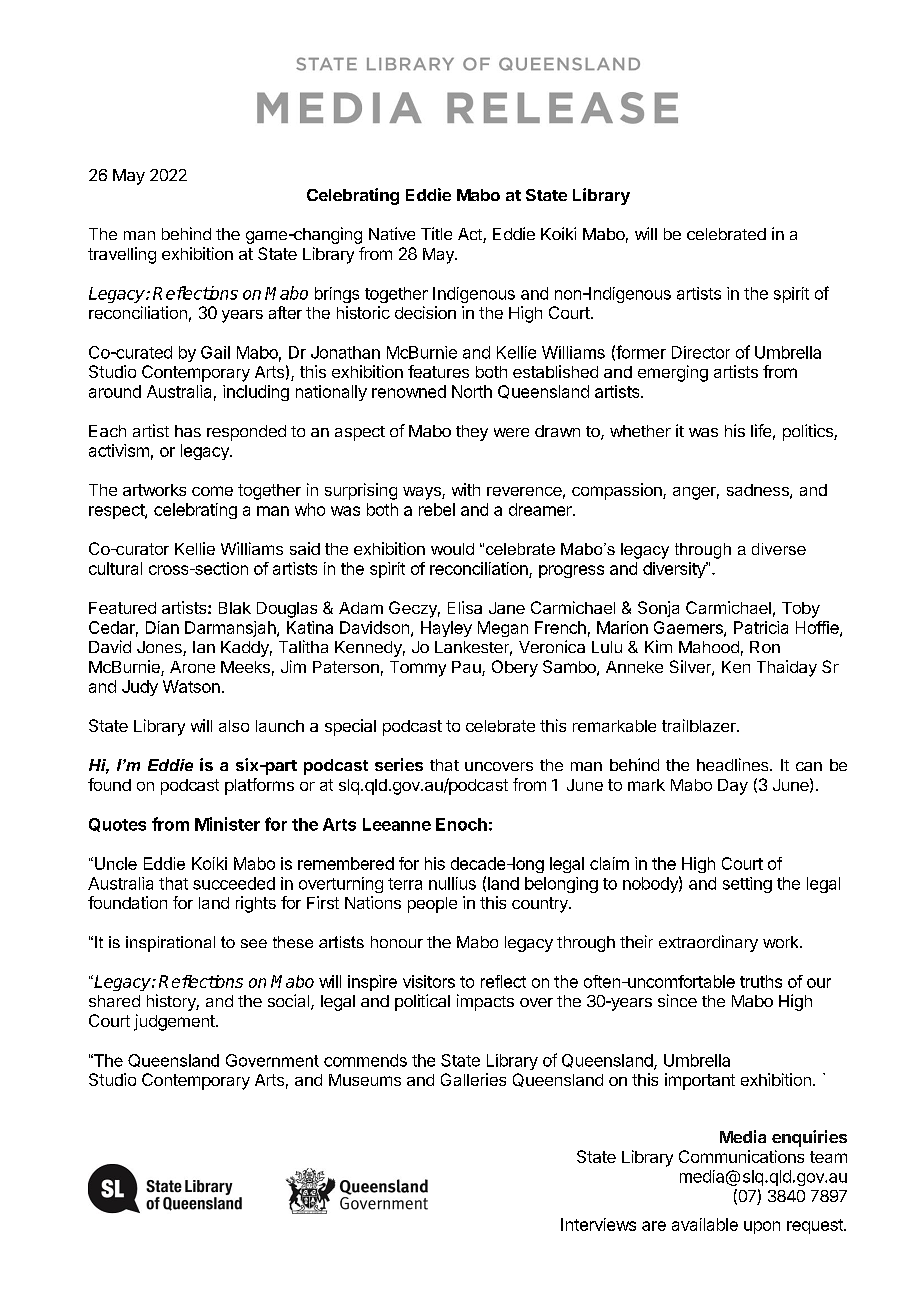 The image size is (924, 1309). I want to click on travelling, so click(122, 255).
